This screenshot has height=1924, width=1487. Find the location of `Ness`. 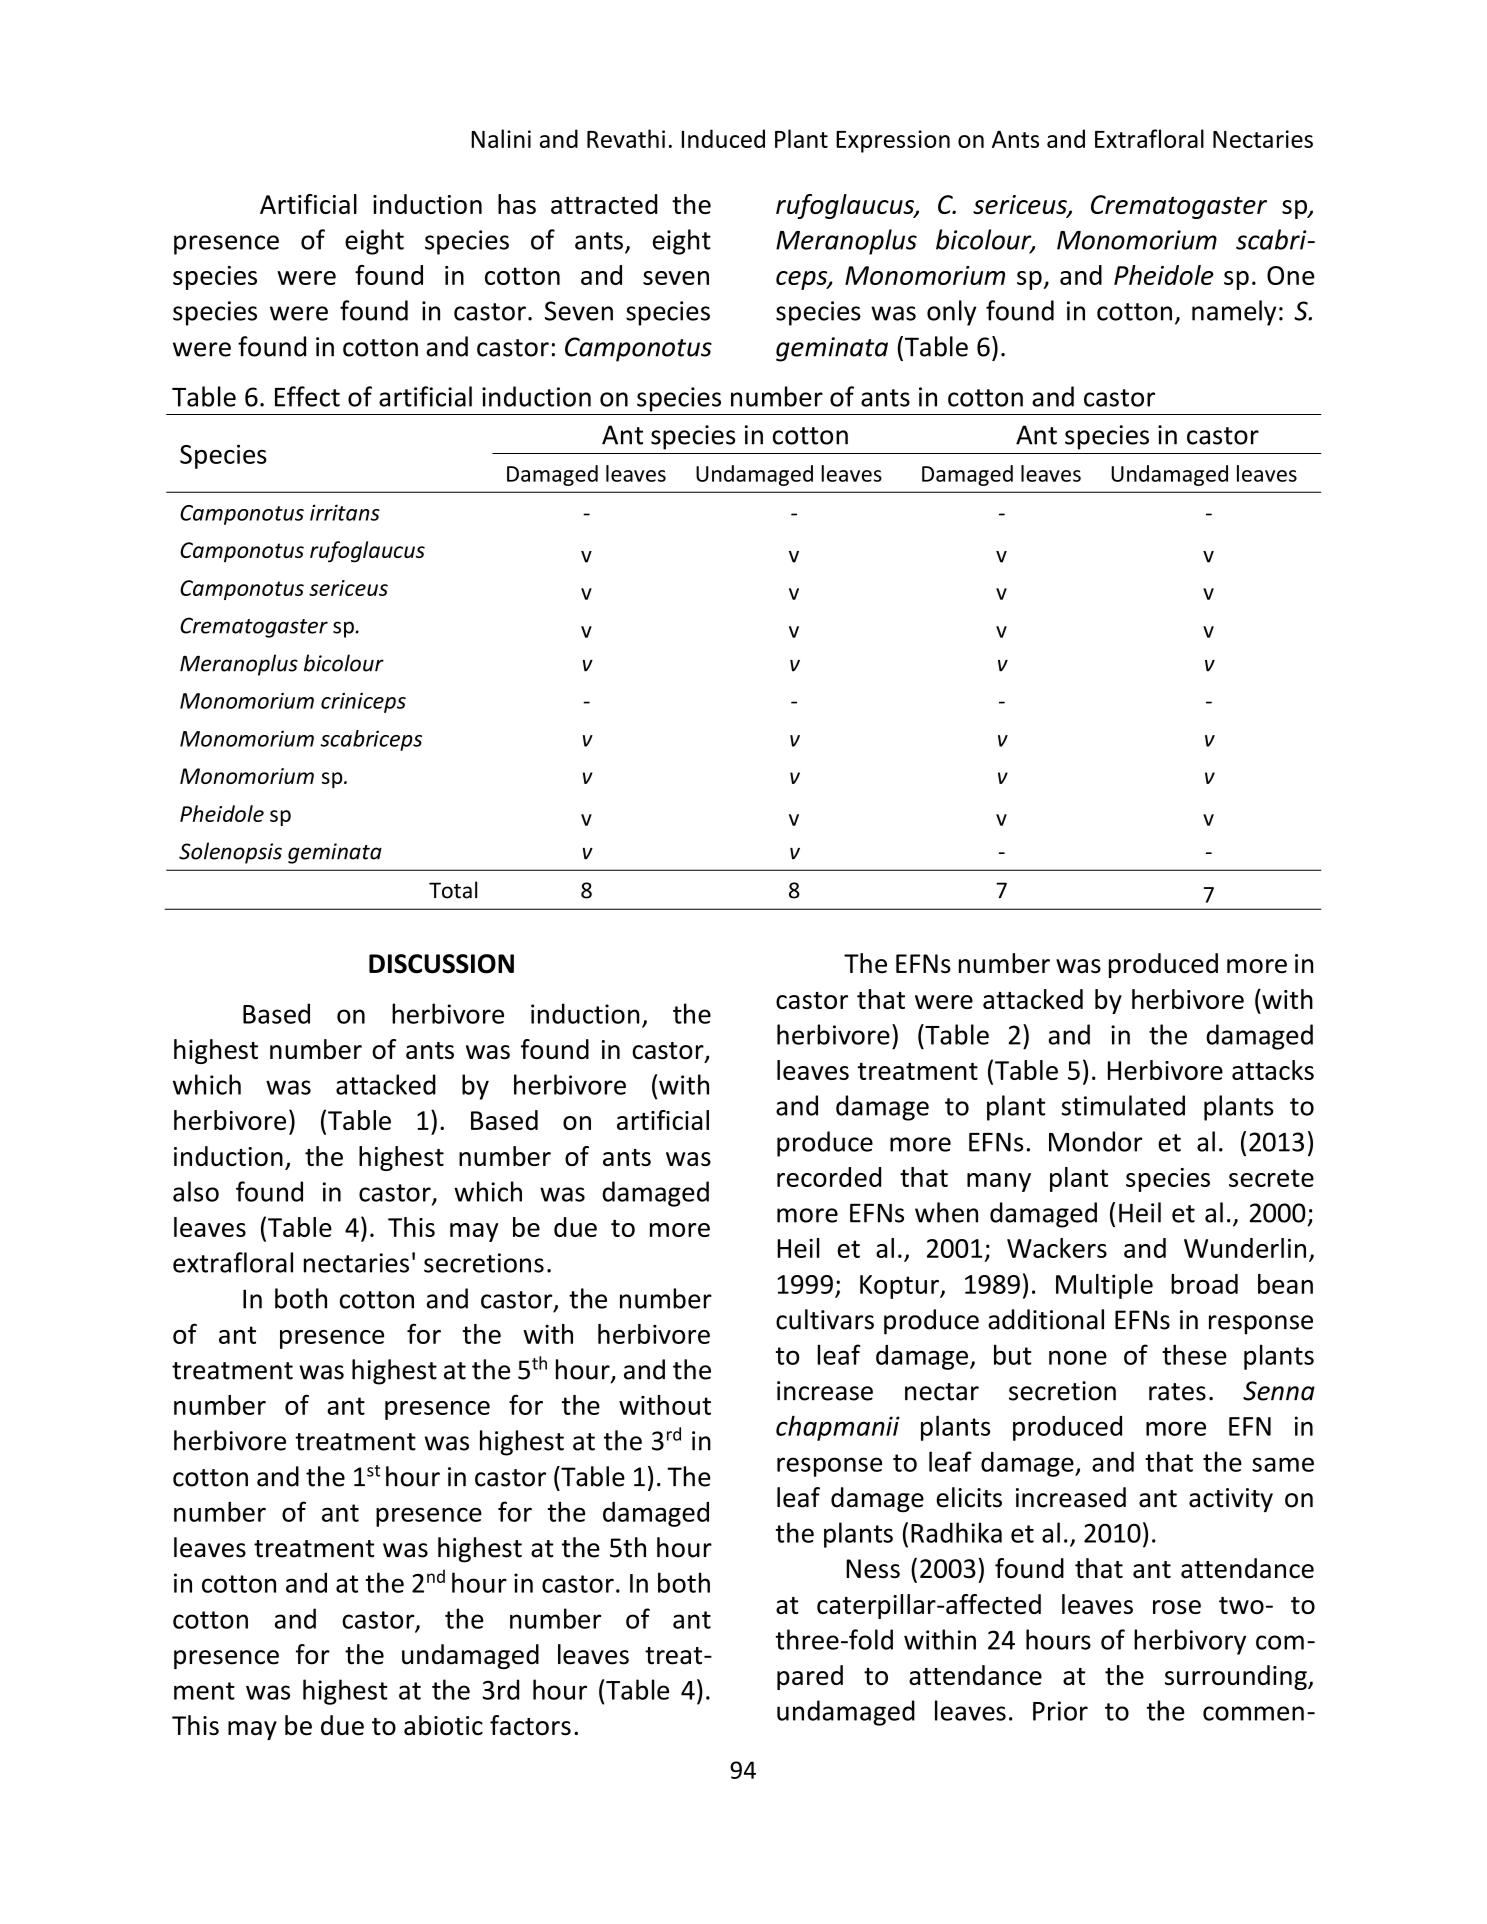

Ness is located at coordinates (873, 1569).
